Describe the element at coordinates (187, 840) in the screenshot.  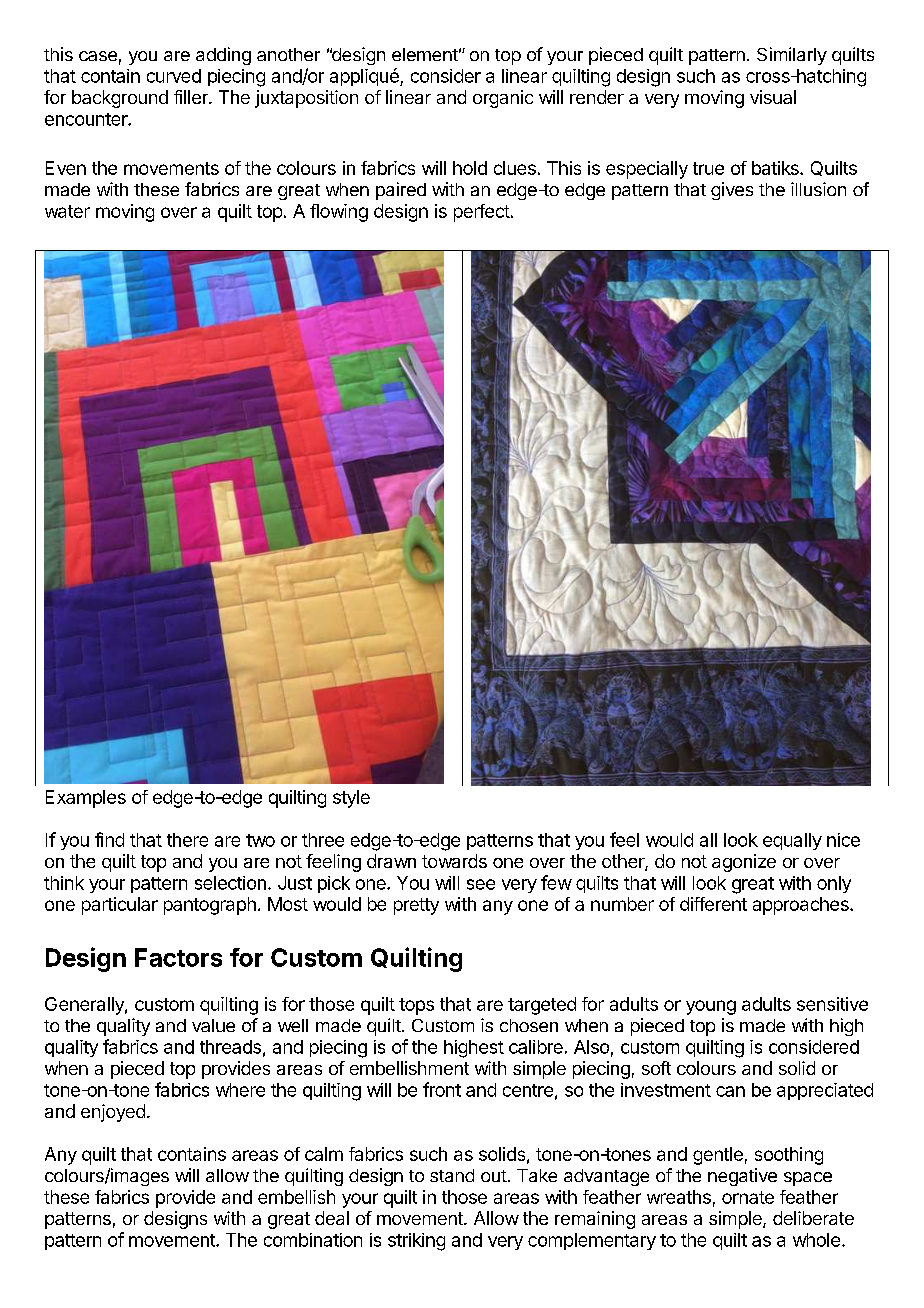
I see `there` at that location.
